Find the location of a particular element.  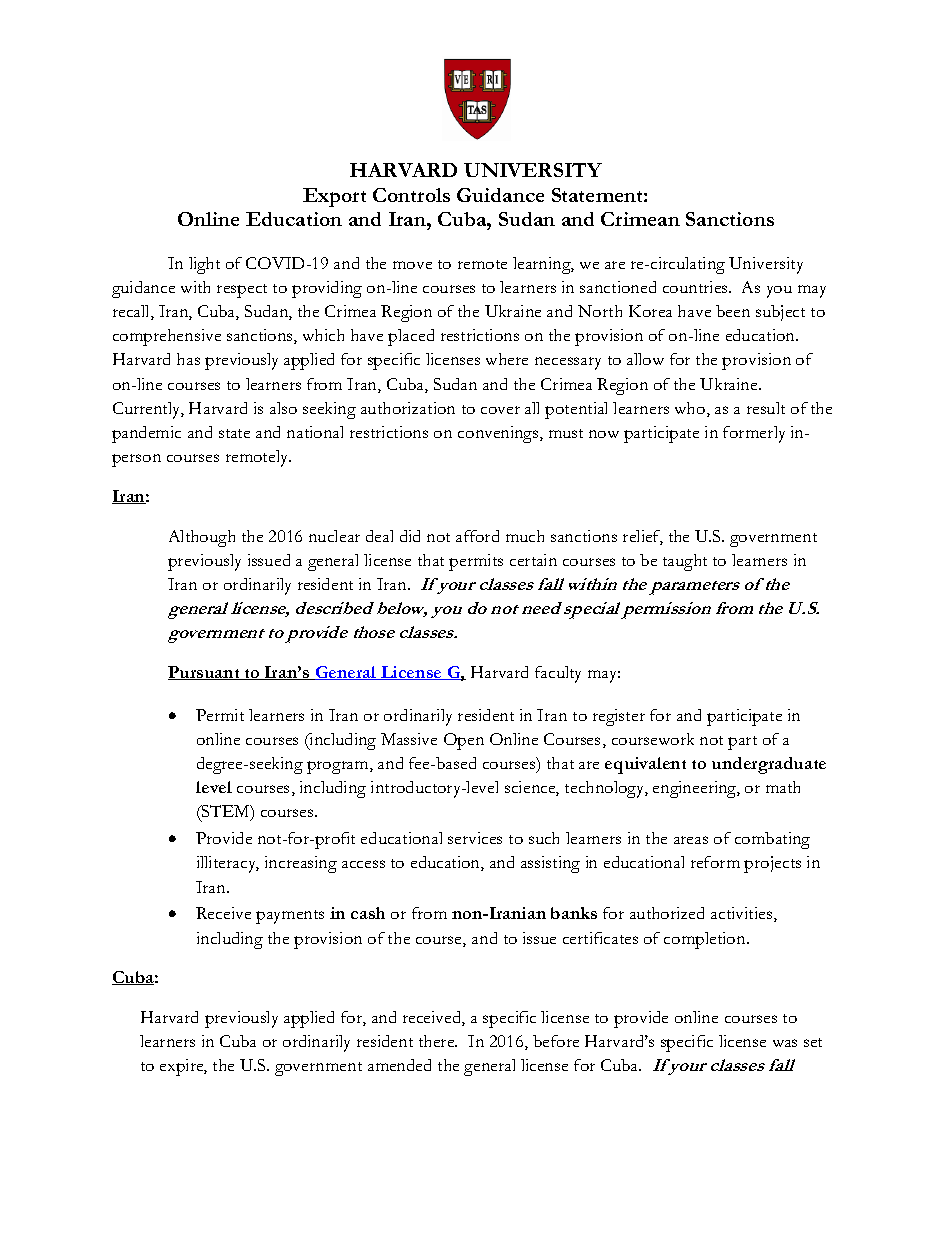

formerly is located at coordinates (754, 434).
